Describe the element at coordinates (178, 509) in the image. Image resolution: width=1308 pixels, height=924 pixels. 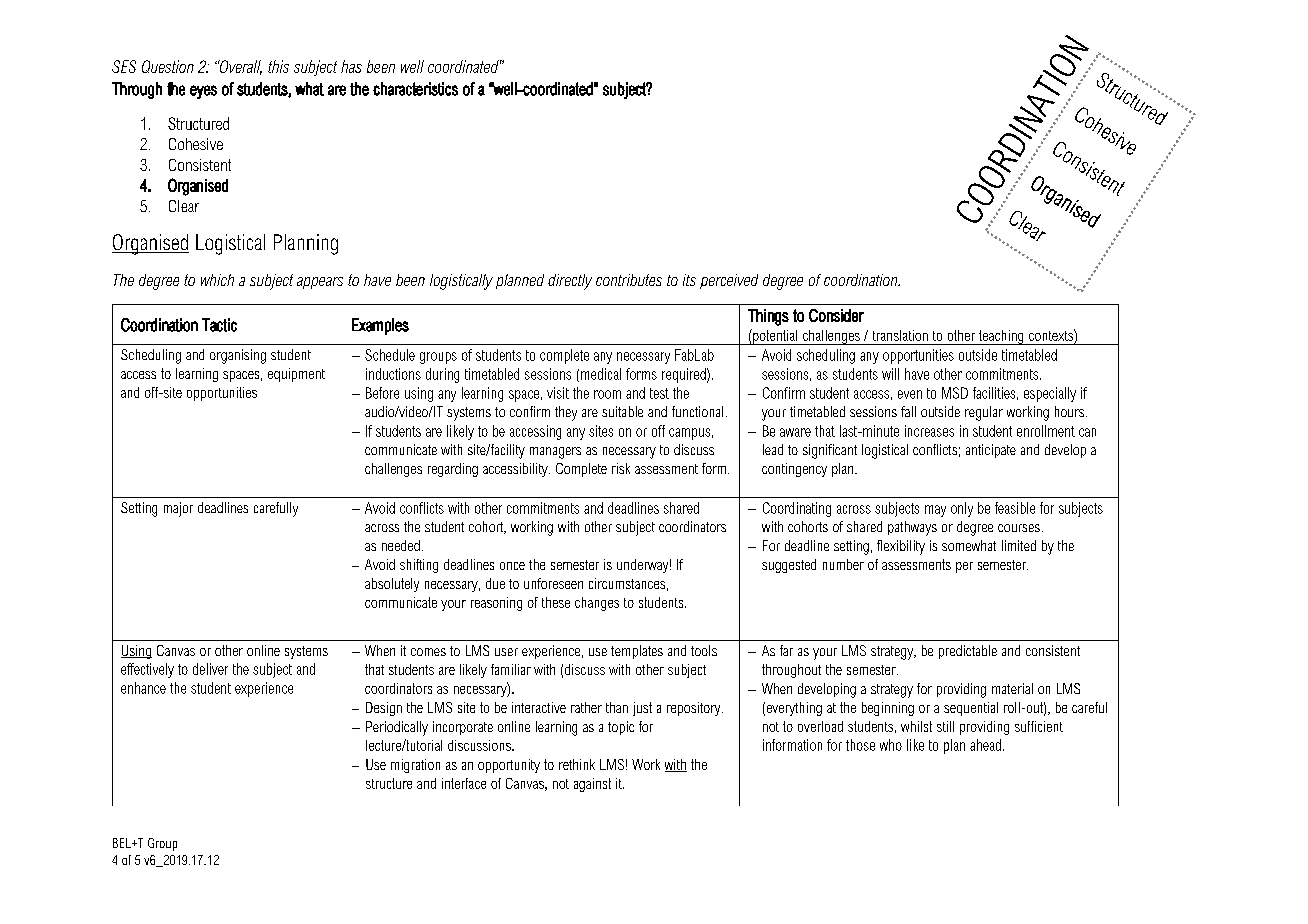
I see `major` at that location.
